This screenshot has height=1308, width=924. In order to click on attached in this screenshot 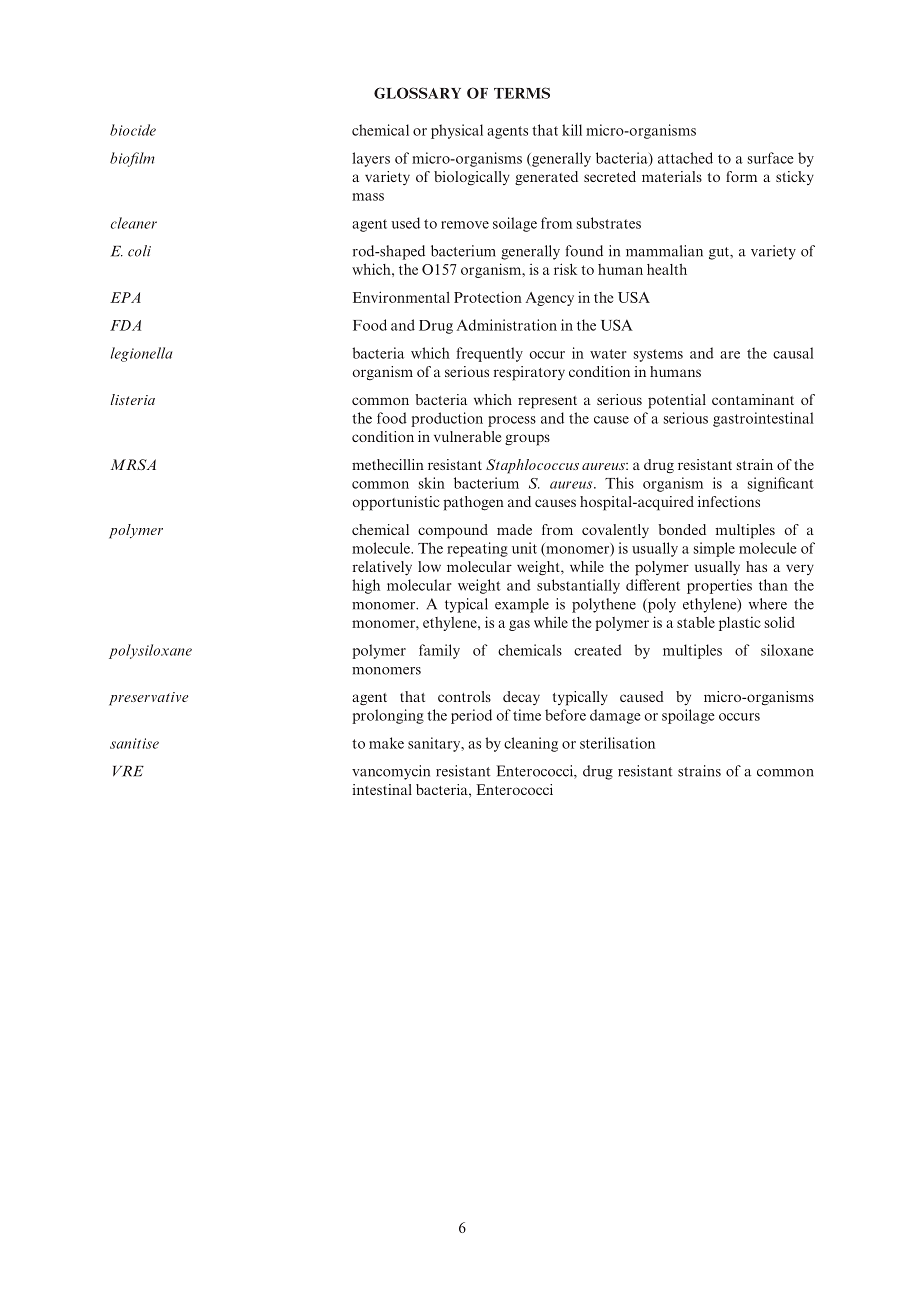, I will do `click(685, 158)`.
